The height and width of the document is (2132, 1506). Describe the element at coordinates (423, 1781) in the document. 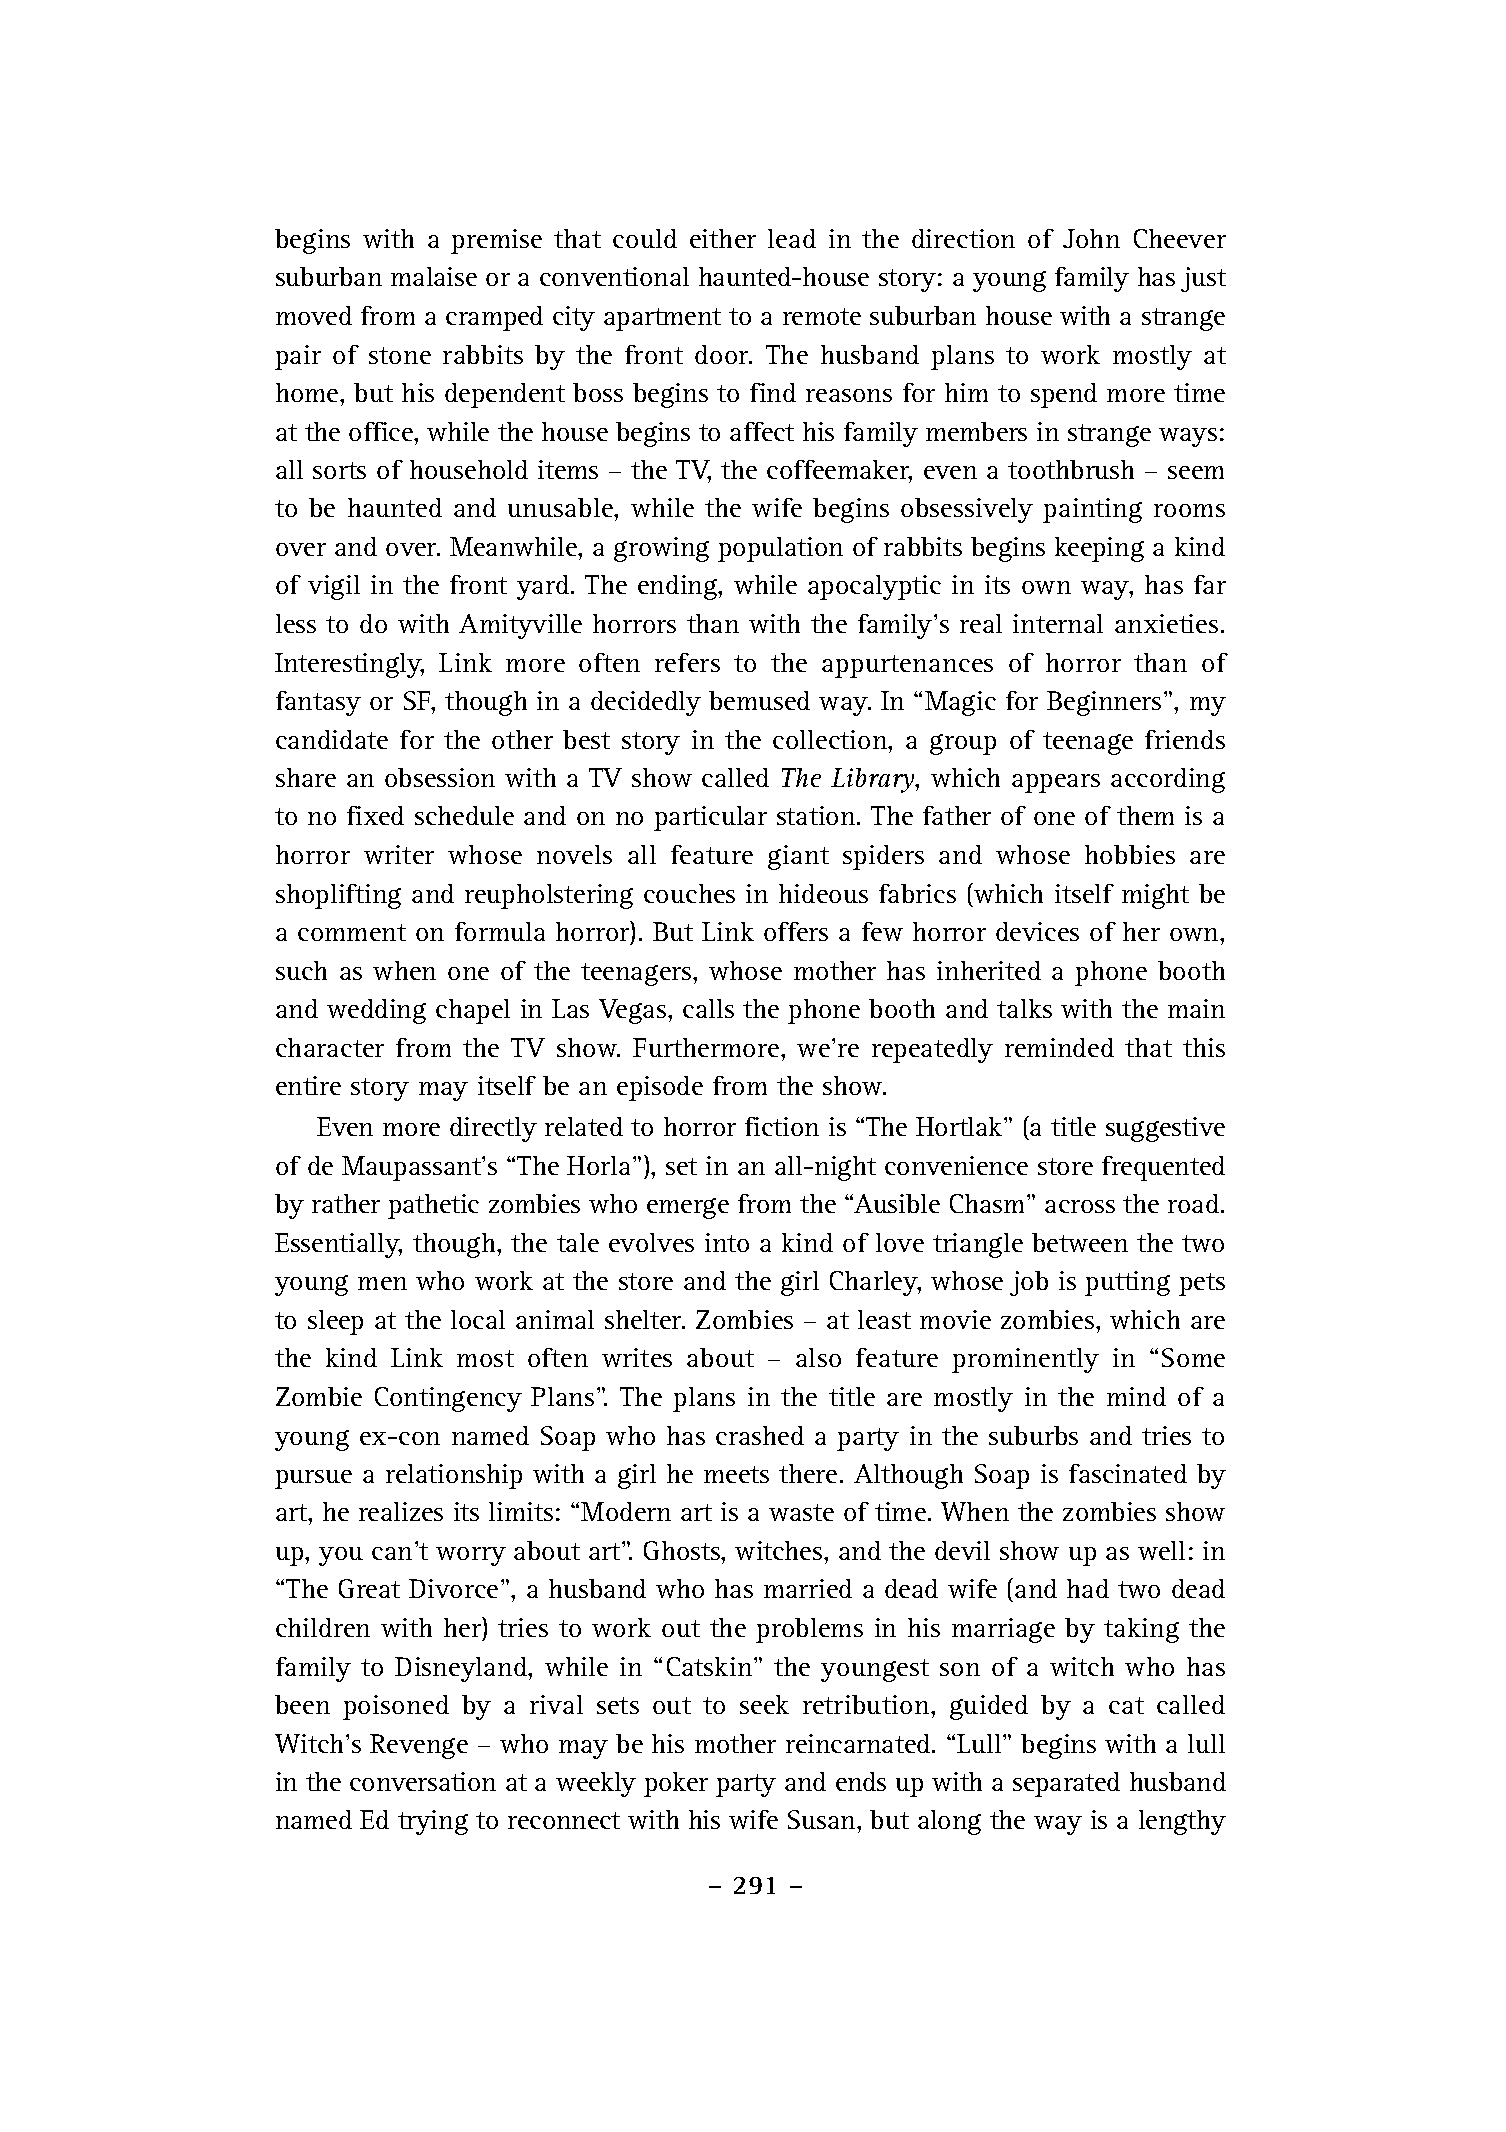

I see `conversation` at that location.
